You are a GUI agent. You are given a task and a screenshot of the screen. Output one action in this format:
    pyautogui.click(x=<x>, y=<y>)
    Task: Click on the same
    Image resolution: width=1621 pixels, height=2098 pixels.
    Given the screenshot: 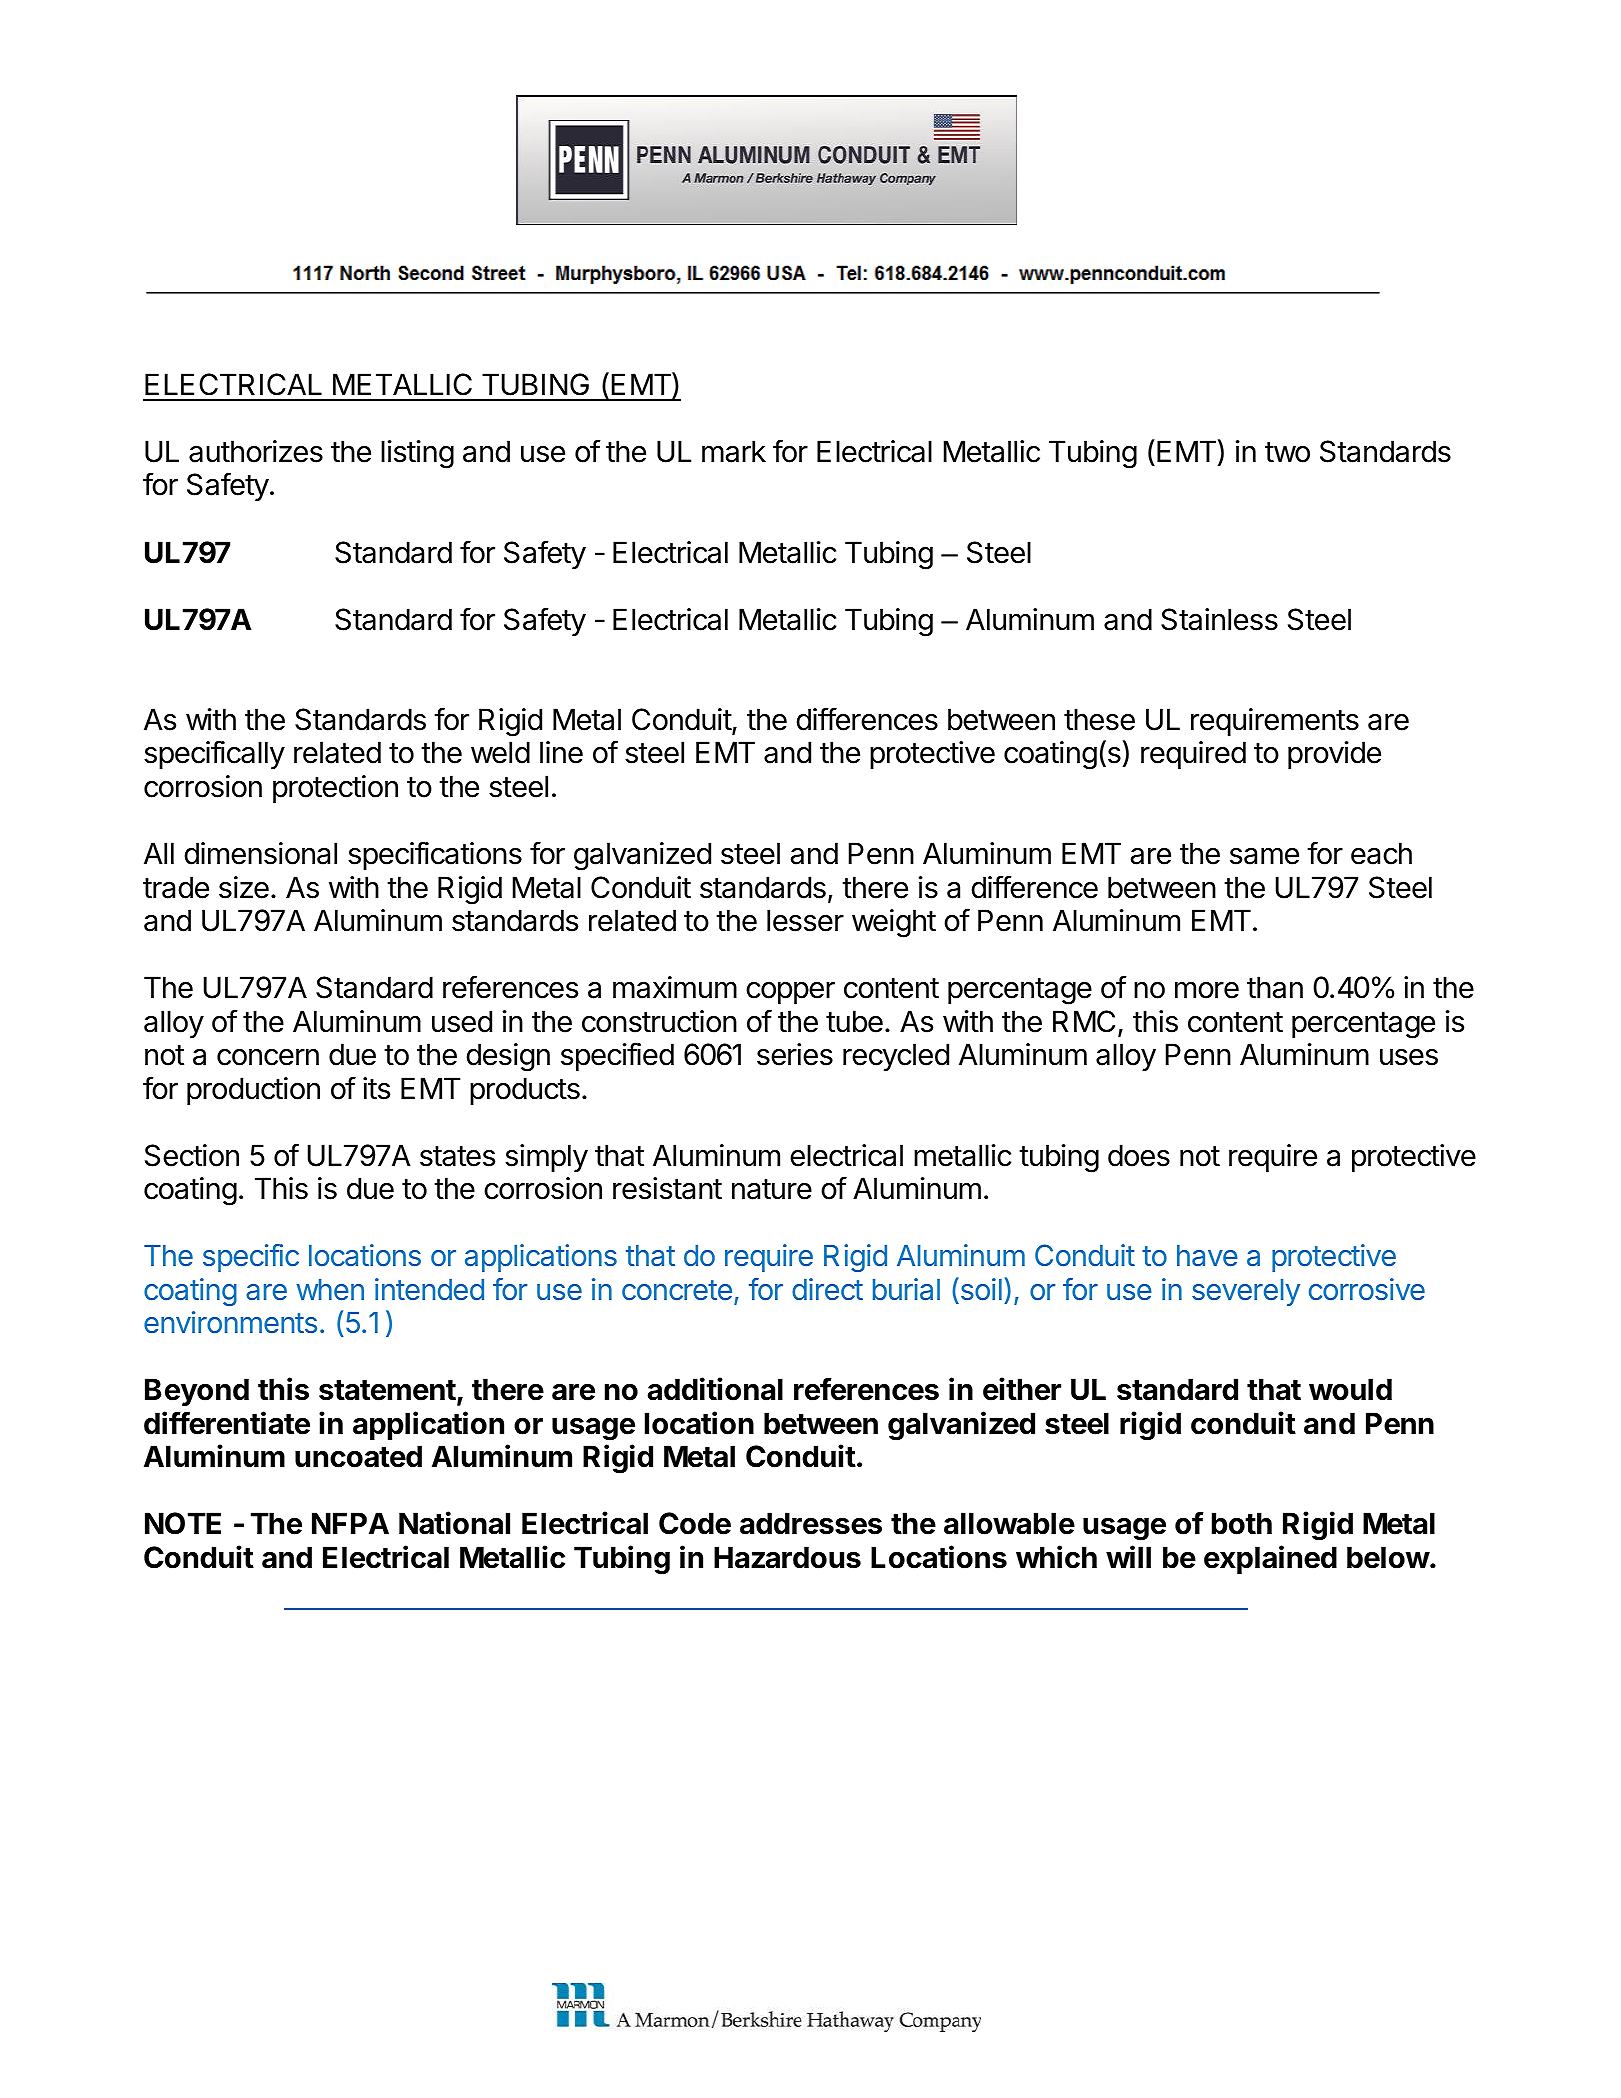 What is the action you would take?
    pyautogui.click(x=1264, y=856)
